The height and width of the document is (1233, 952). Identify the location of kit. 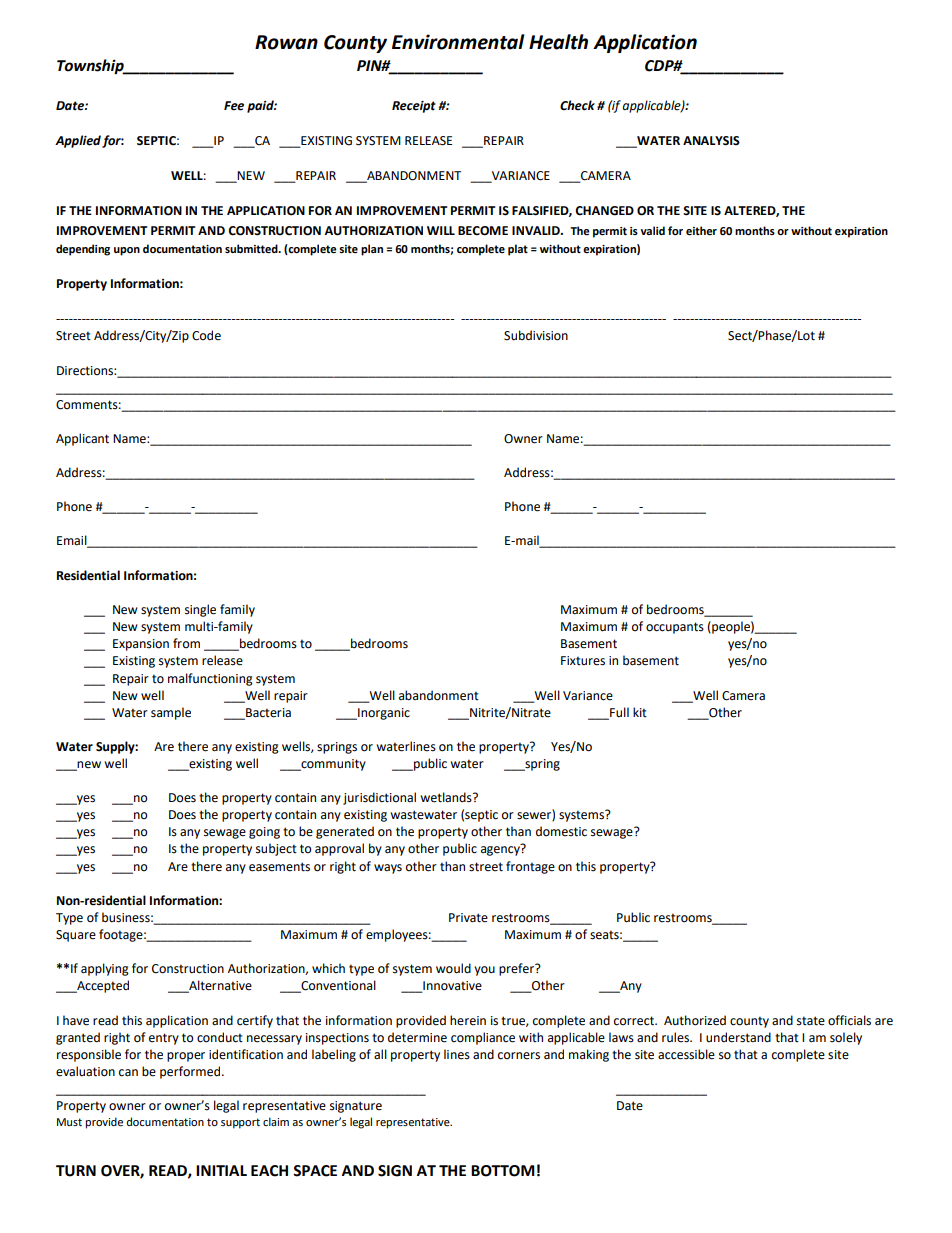
(640, 712).
